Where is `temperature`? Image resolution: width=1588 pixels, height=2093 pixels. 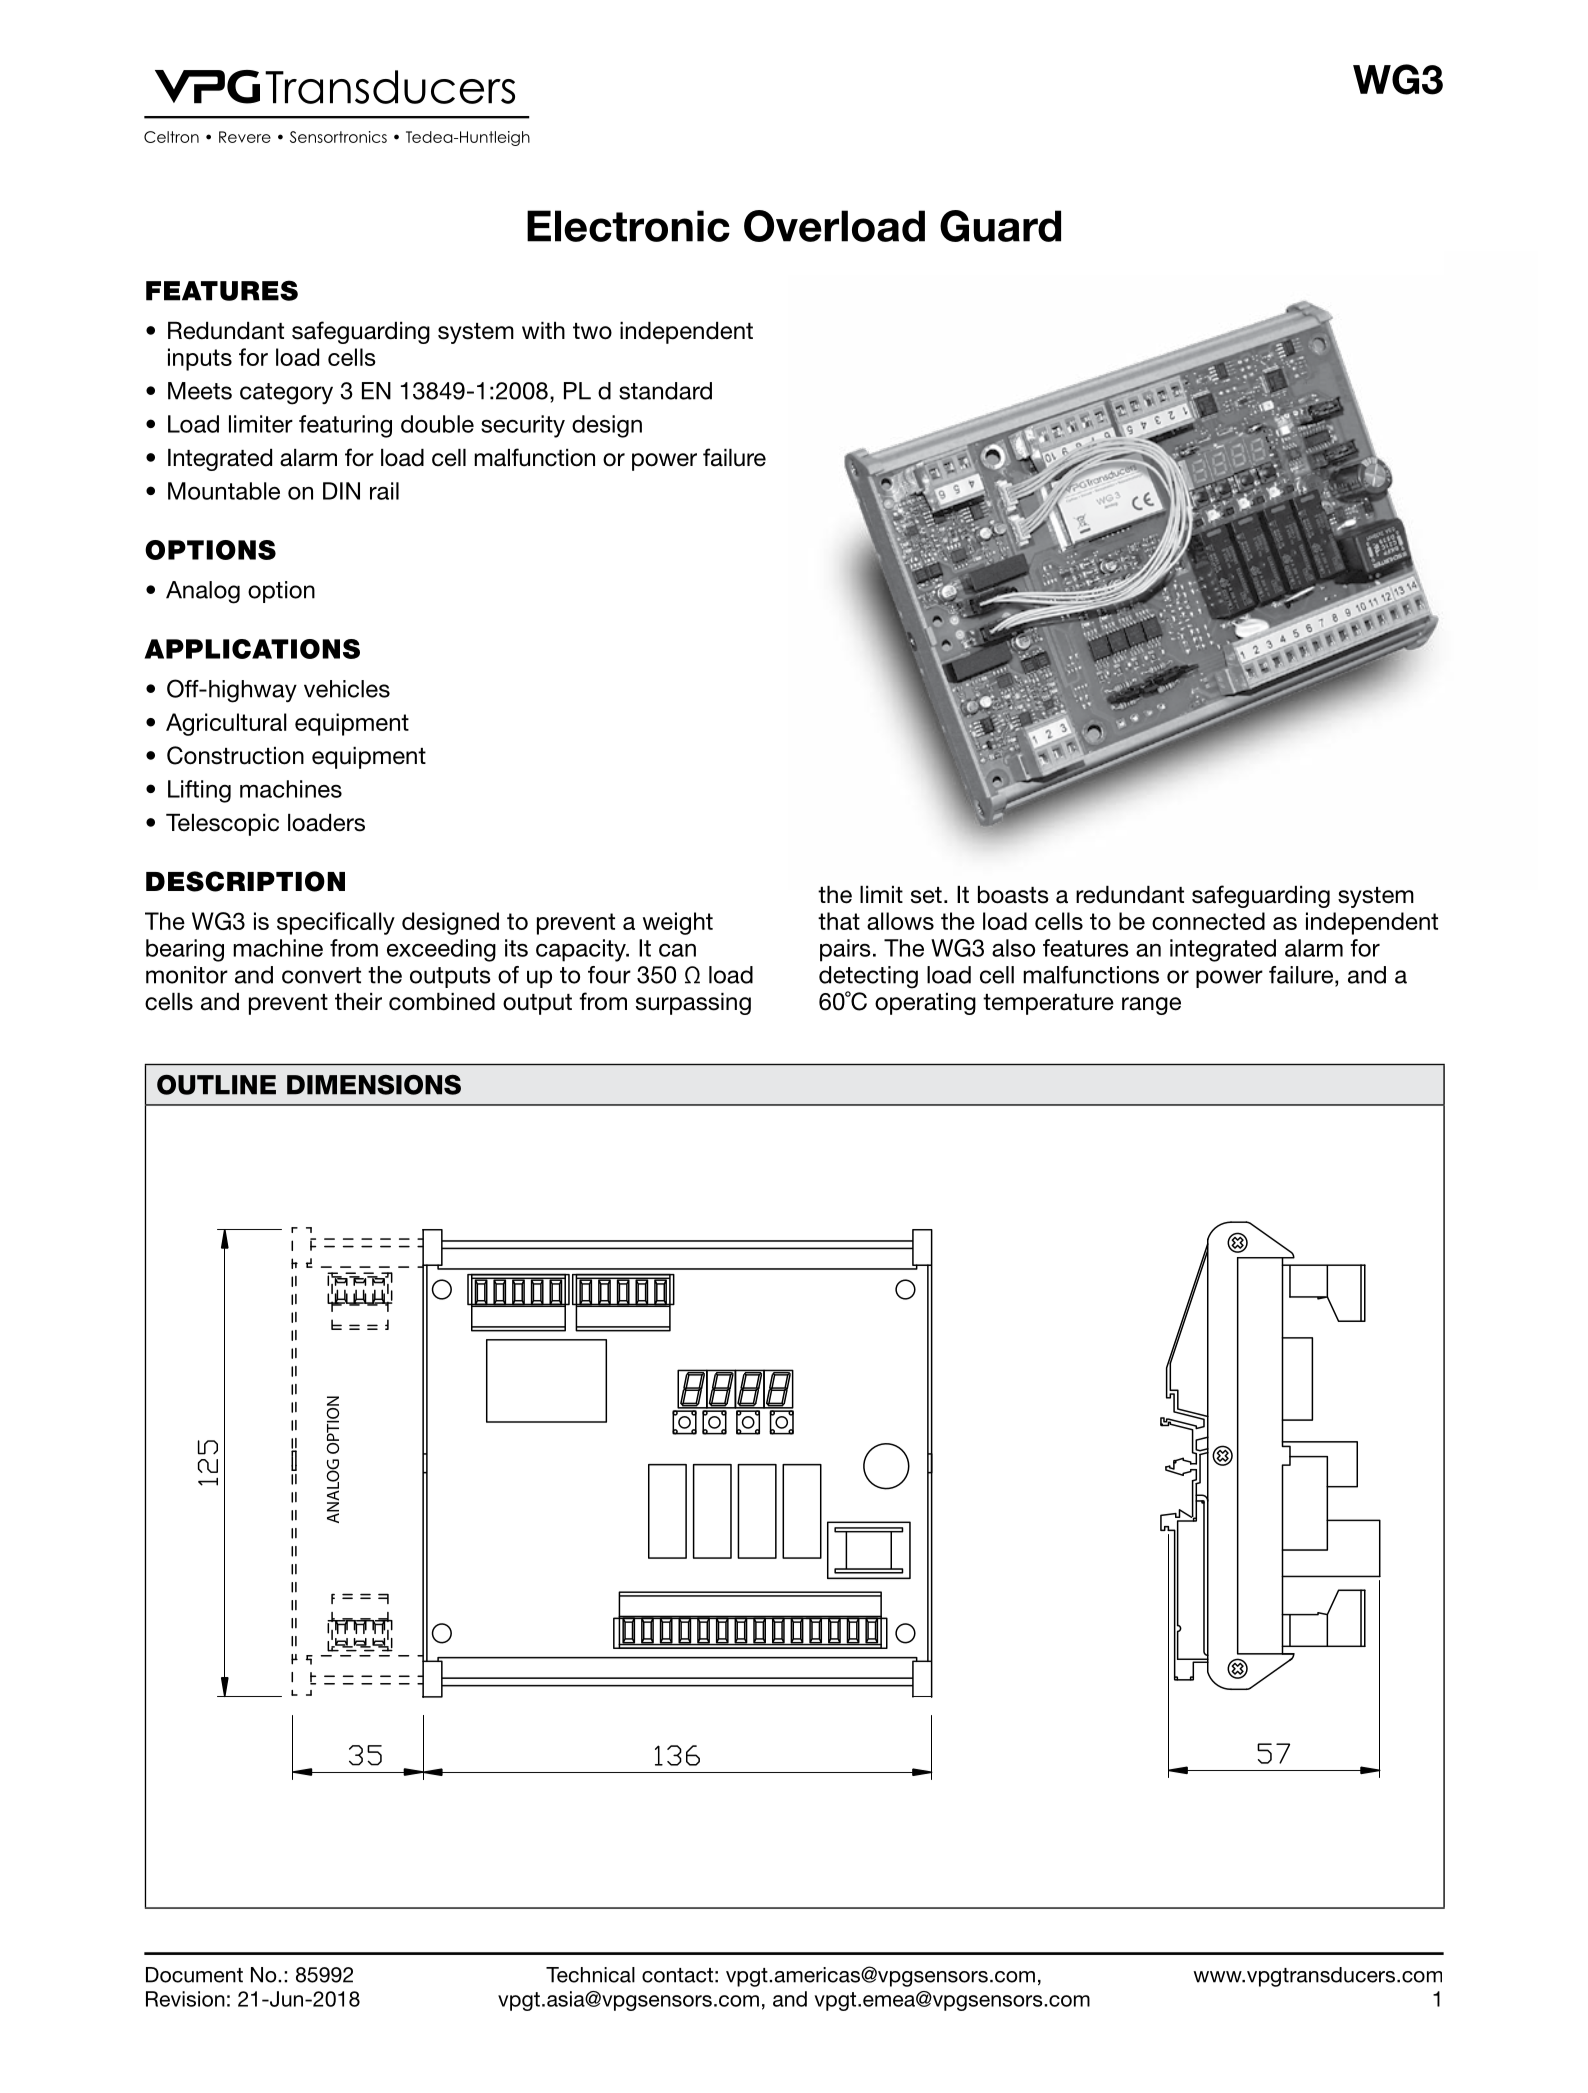
temperature is located at coordinates (1048, 1004).
